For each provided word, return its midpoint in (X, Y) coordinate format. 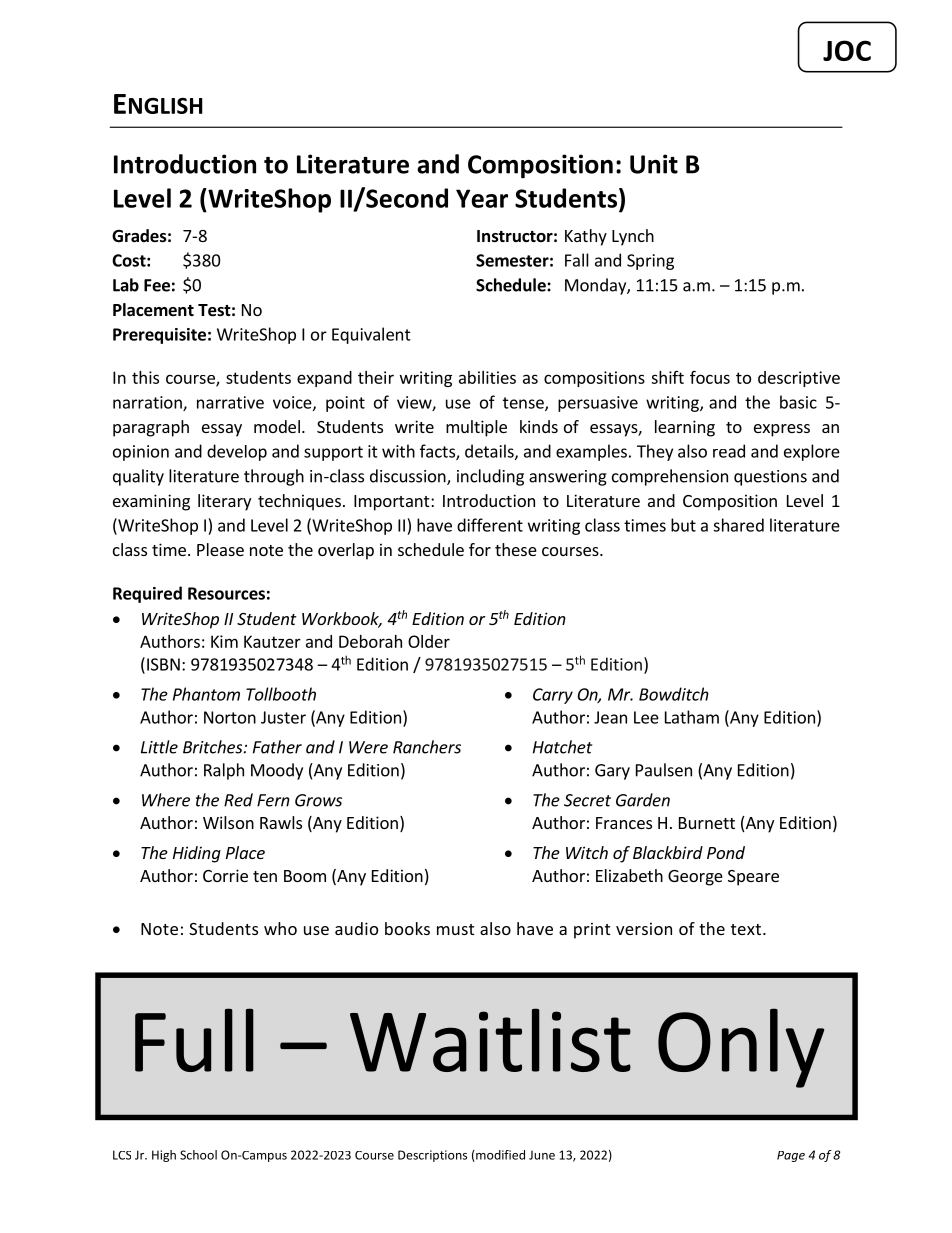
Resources (226, 593)
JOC (847, 50)
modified (499, 1156)
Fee (157, 285)
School (198, 1155)
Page (791, 1156)
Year (482, 198)
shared (738, 525)
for (480, 549)
